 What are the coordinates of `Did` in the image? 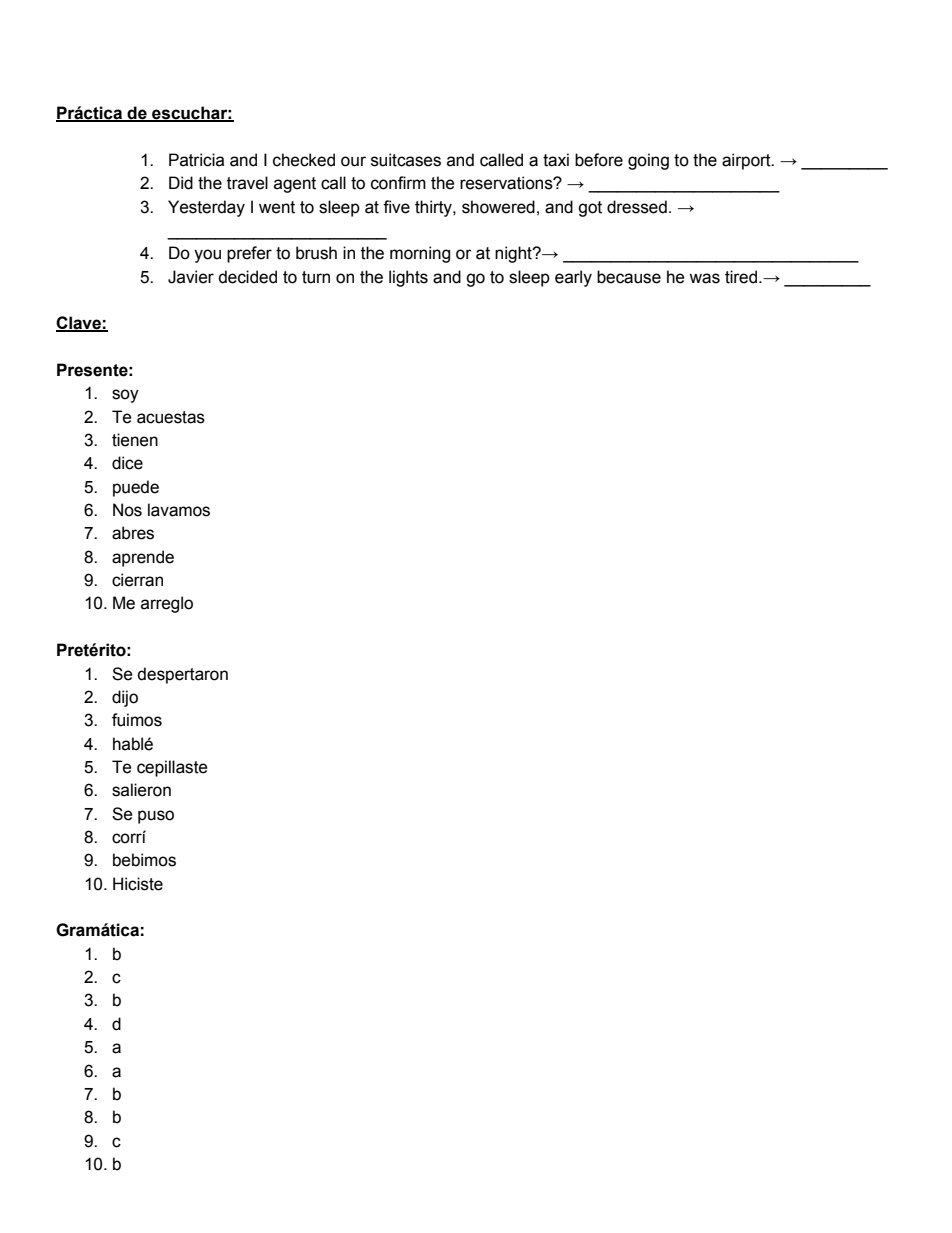 It's located at (181, 183).
